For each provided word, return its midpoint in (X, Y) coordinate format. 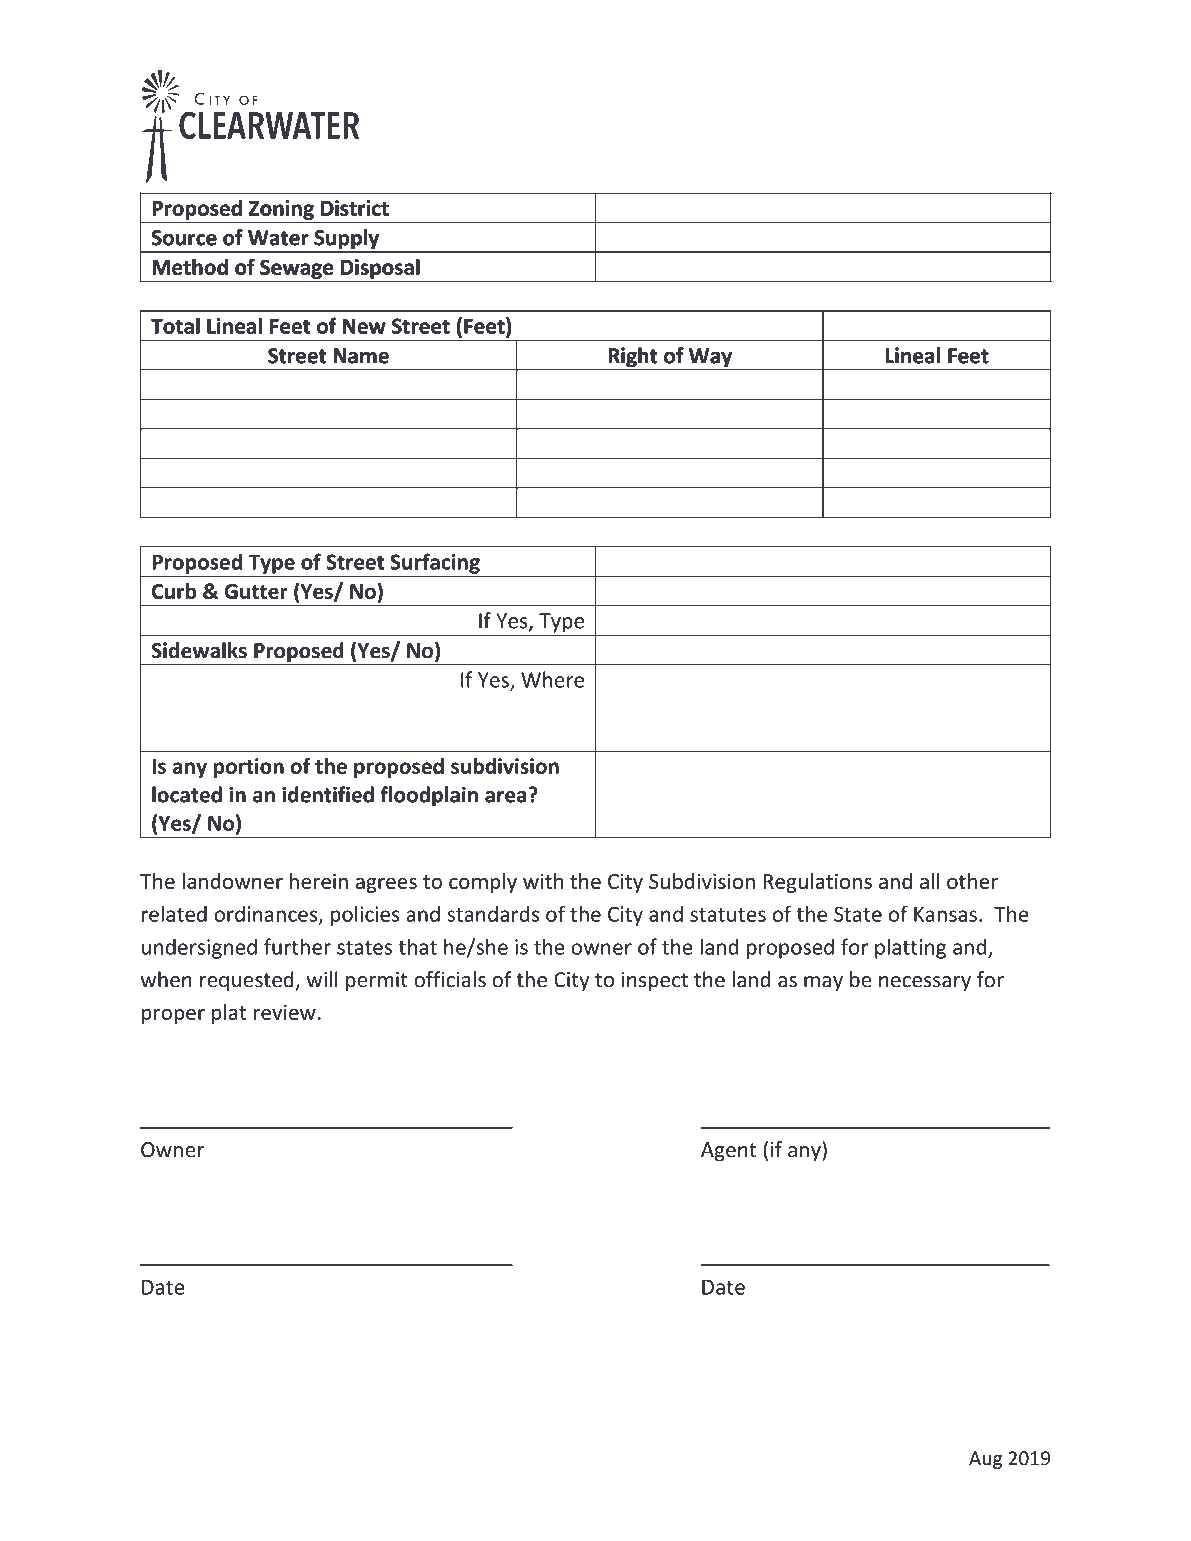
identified (328, 794)
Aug (985, 1460)
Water (278, 238)
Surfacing (435, 564)
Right (633, 358)
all (929, 881)
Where (552, 679)
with (543, 881)
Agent (728, 1152)
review (285, 1012)
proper (173, 1016)
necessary (925, 984)
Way (710, 359)
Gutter (256, 591)
